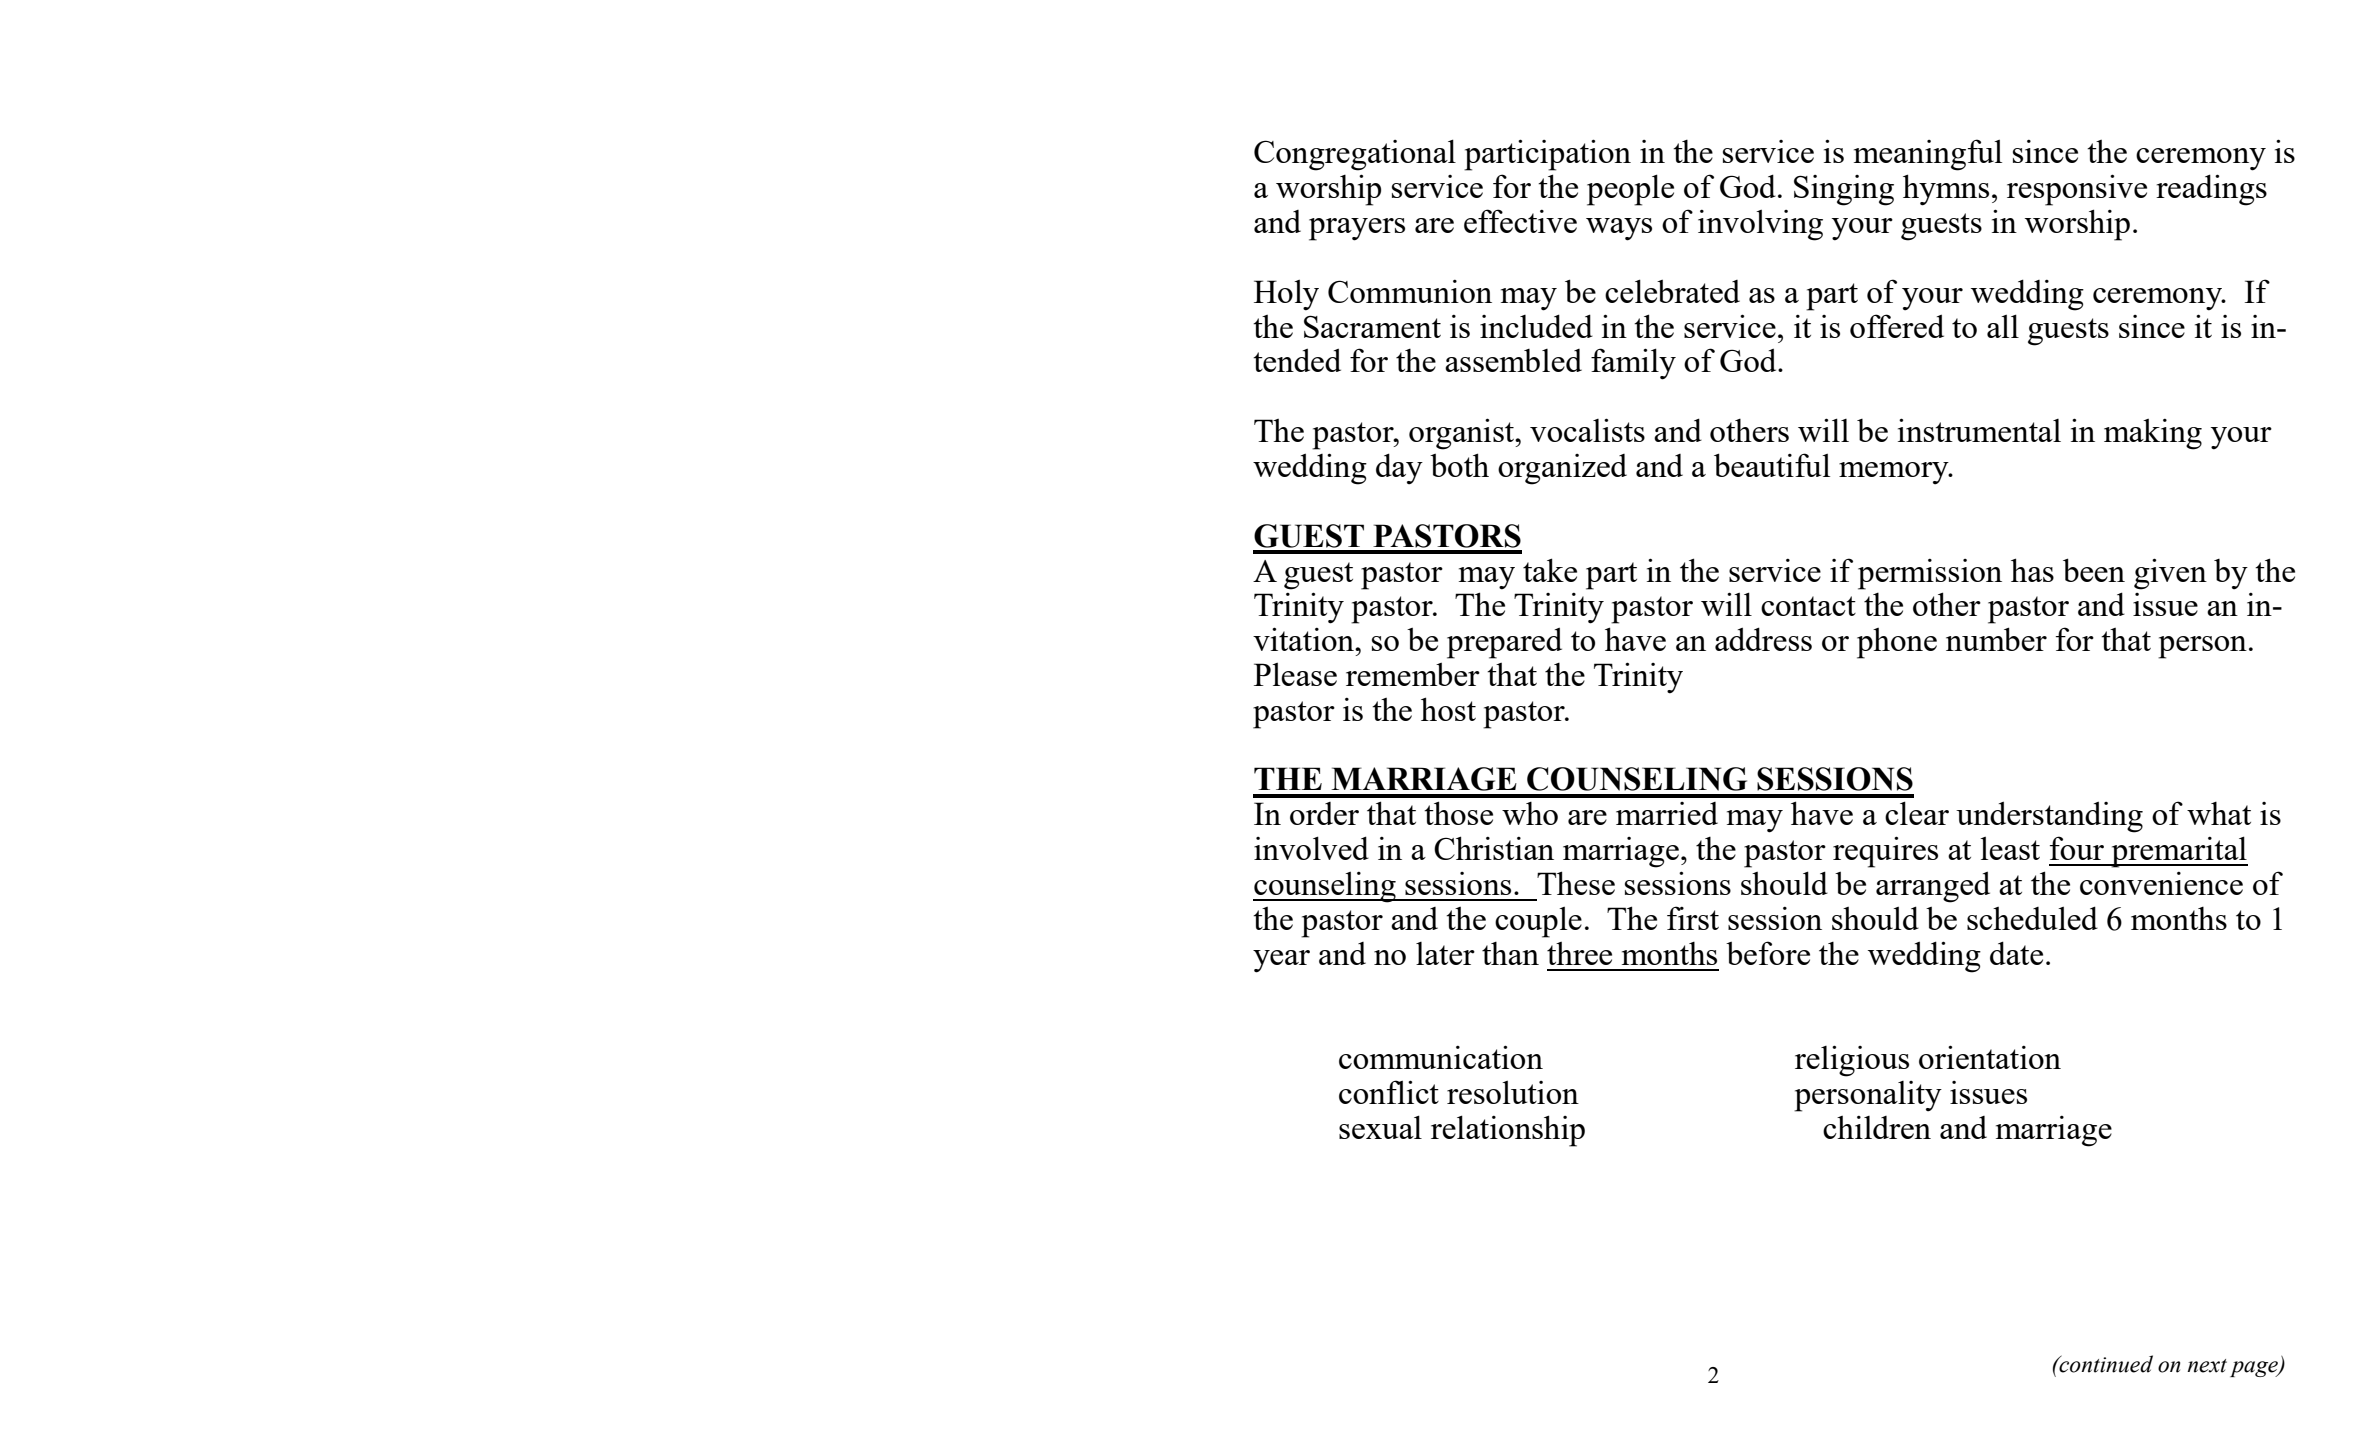  Describe the element at coordinates (1760, 225) in the screenshot. I see `involving` at that location.
